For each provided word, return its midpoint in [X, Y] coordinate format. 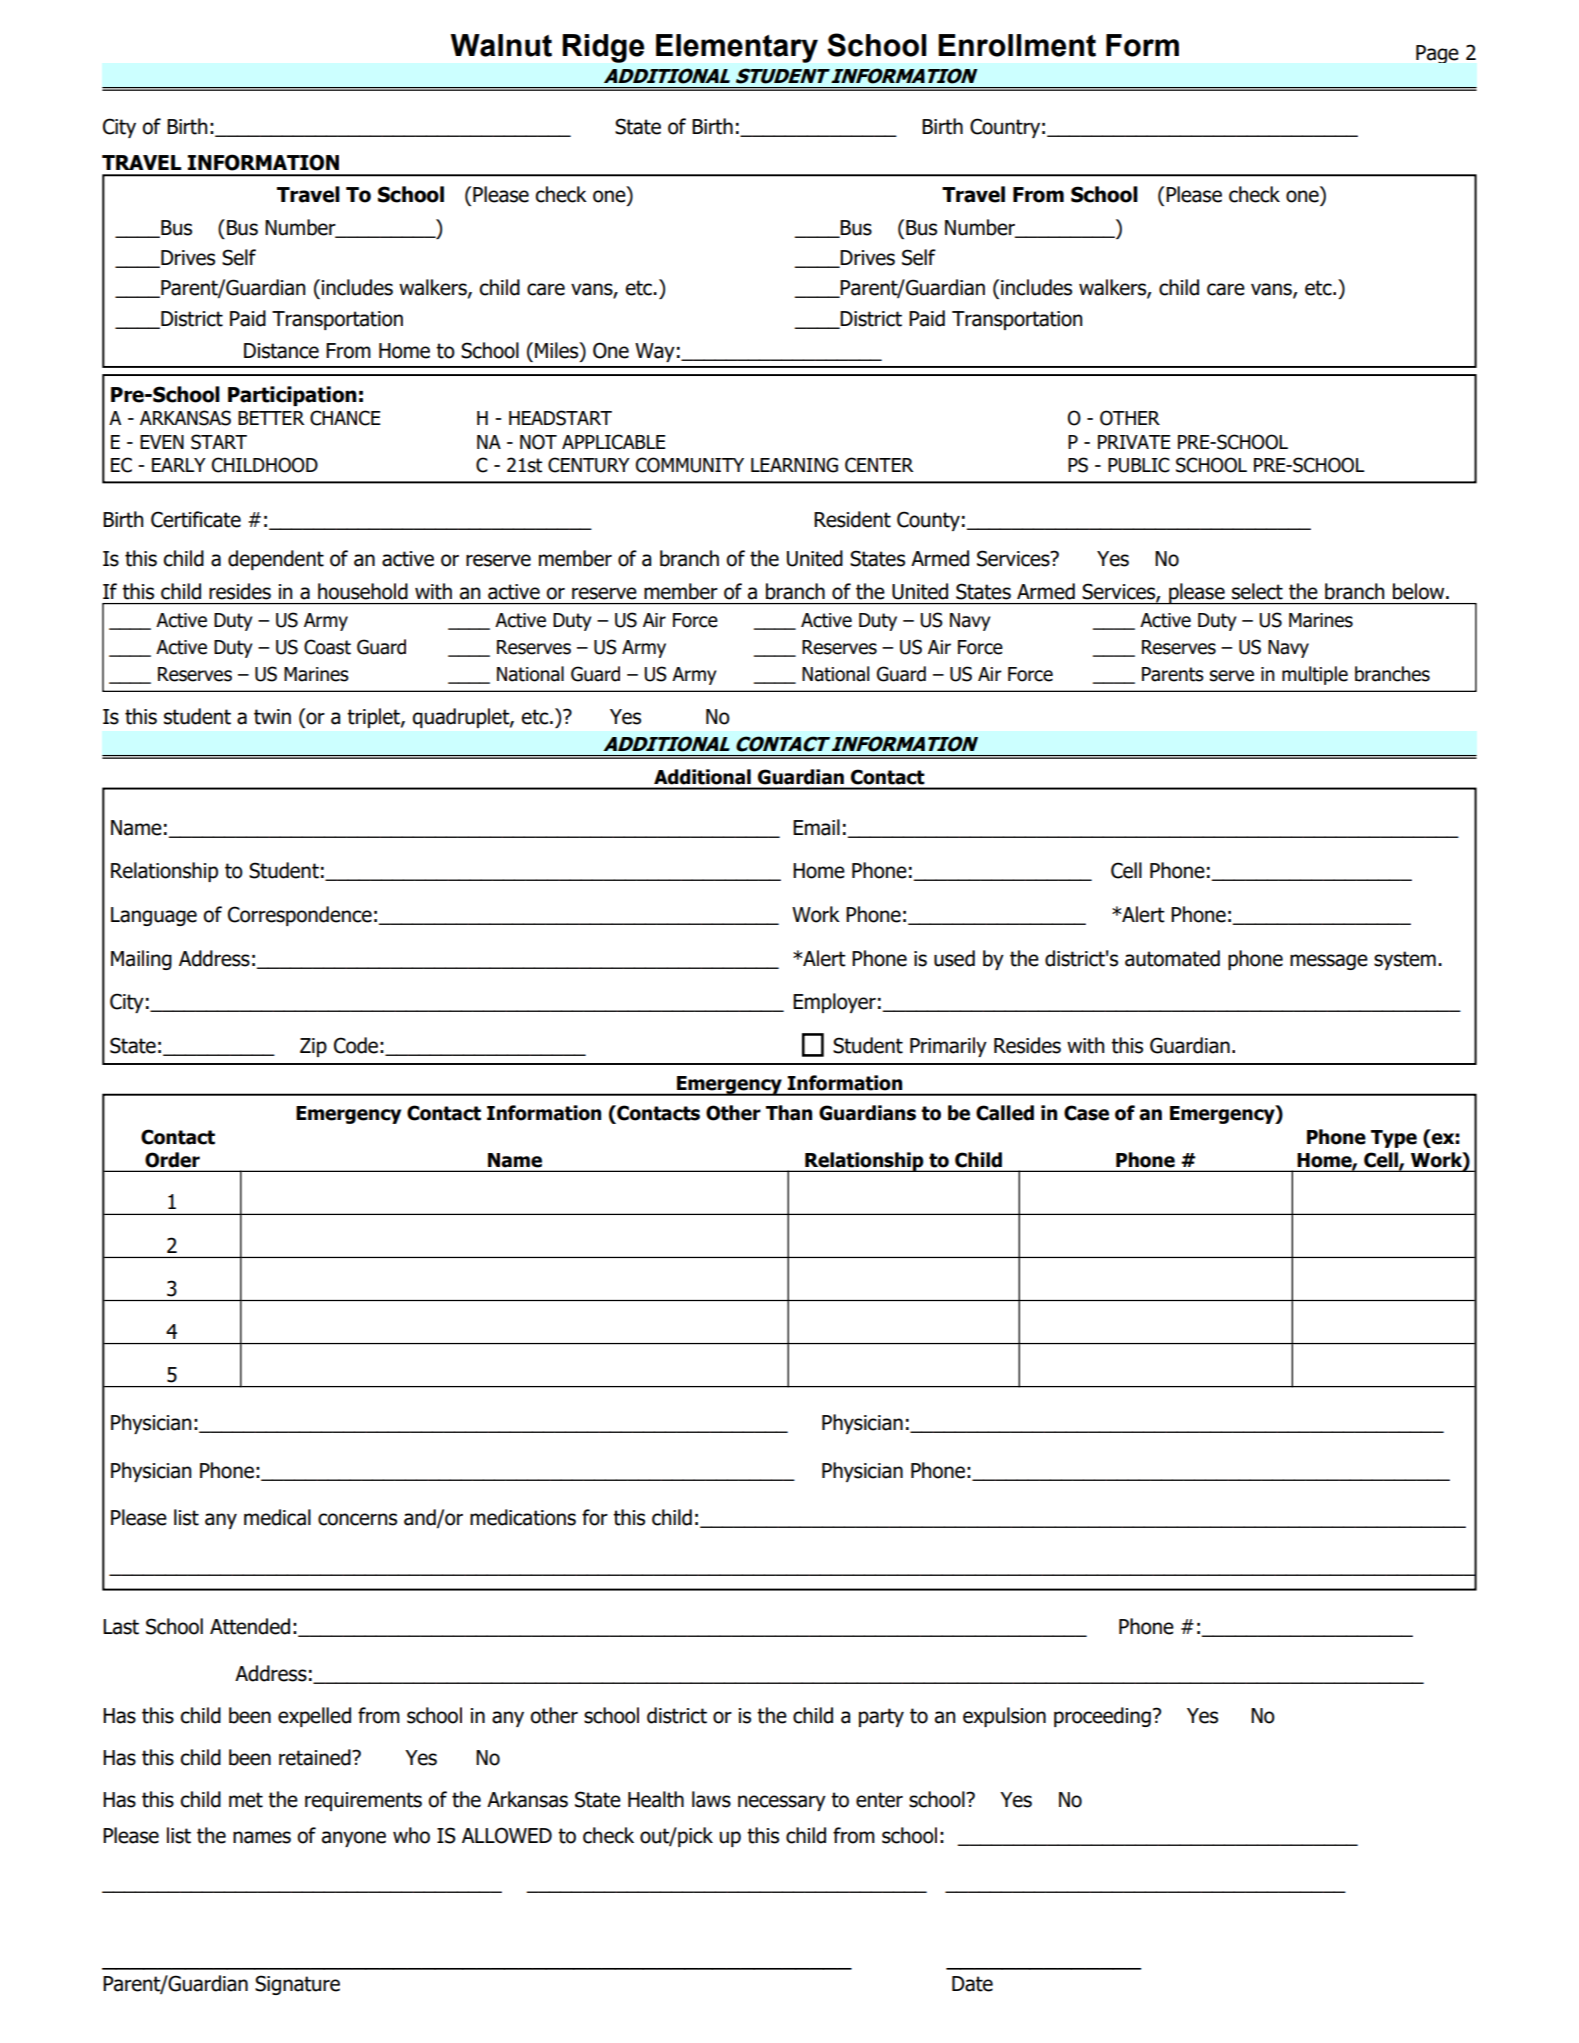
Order [172, 1160]
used [954, 958]
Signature [297, 1985]
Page [1437, 54]
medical [277, 1517]
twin [272, 717]
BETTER [271, 418]
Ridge [603, 48]
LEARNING [794, 465]
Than [789, 1113]
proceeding [1102, 1717]
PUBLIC [1139, 465]
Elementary [737, 48]
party [881, 1717]
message [1329, 962]
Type [1394, 1139]
